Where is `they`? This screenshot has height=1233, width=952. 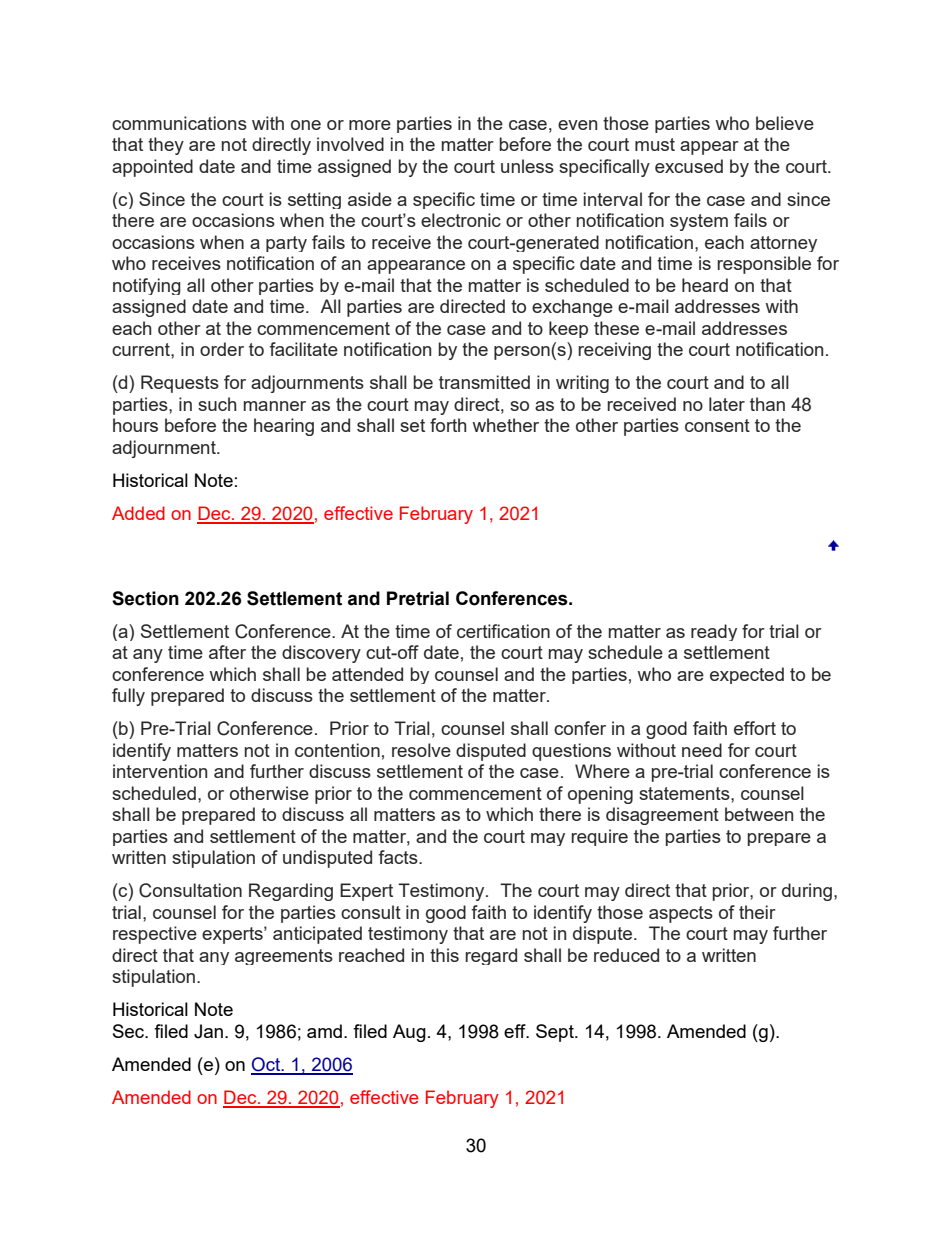 they is located at coordinates (166, 146).
